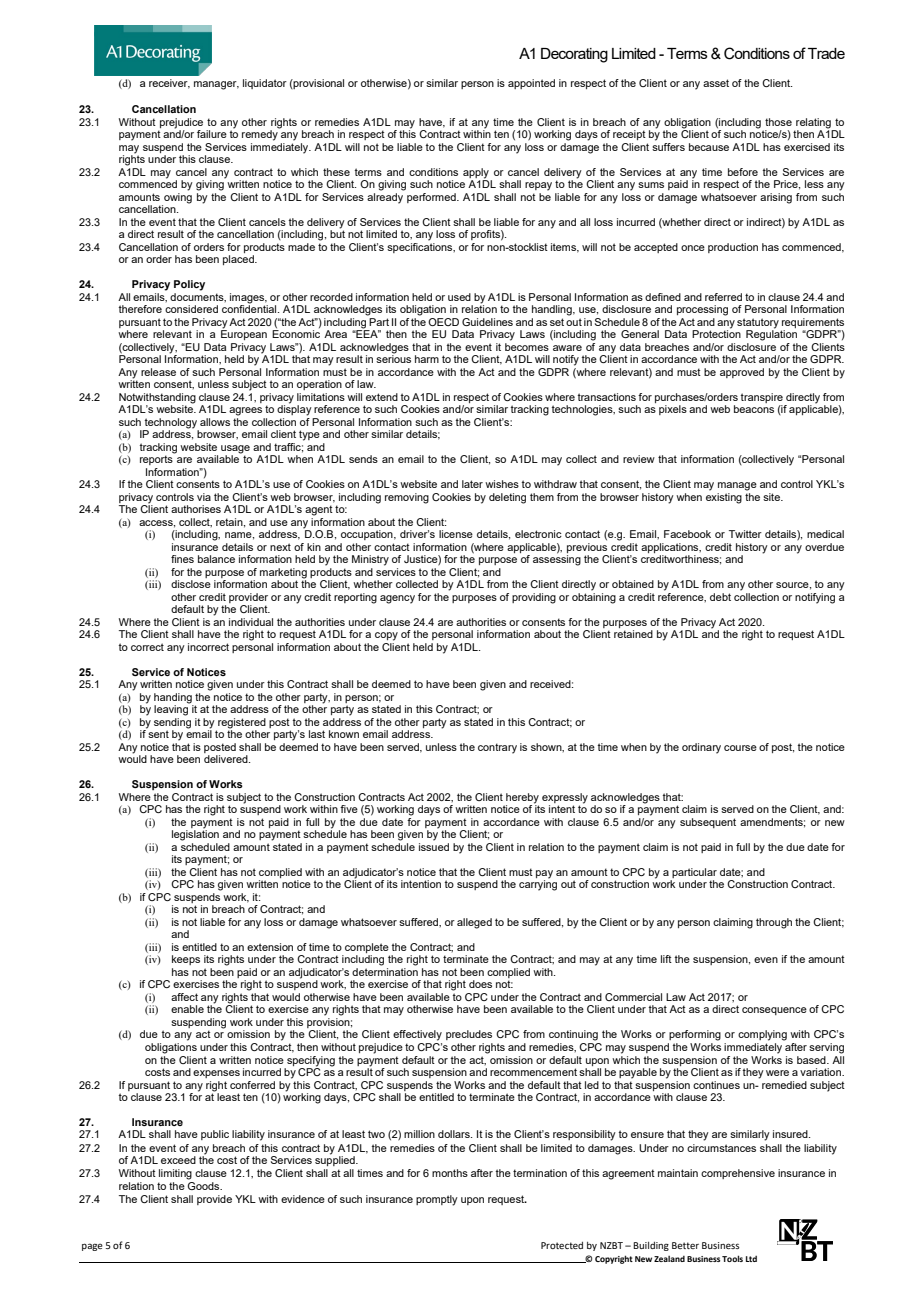 The image size is (924, 1308). Describe the element at coordinates (732, 1258) in the page. I see `Tools` at that location.
